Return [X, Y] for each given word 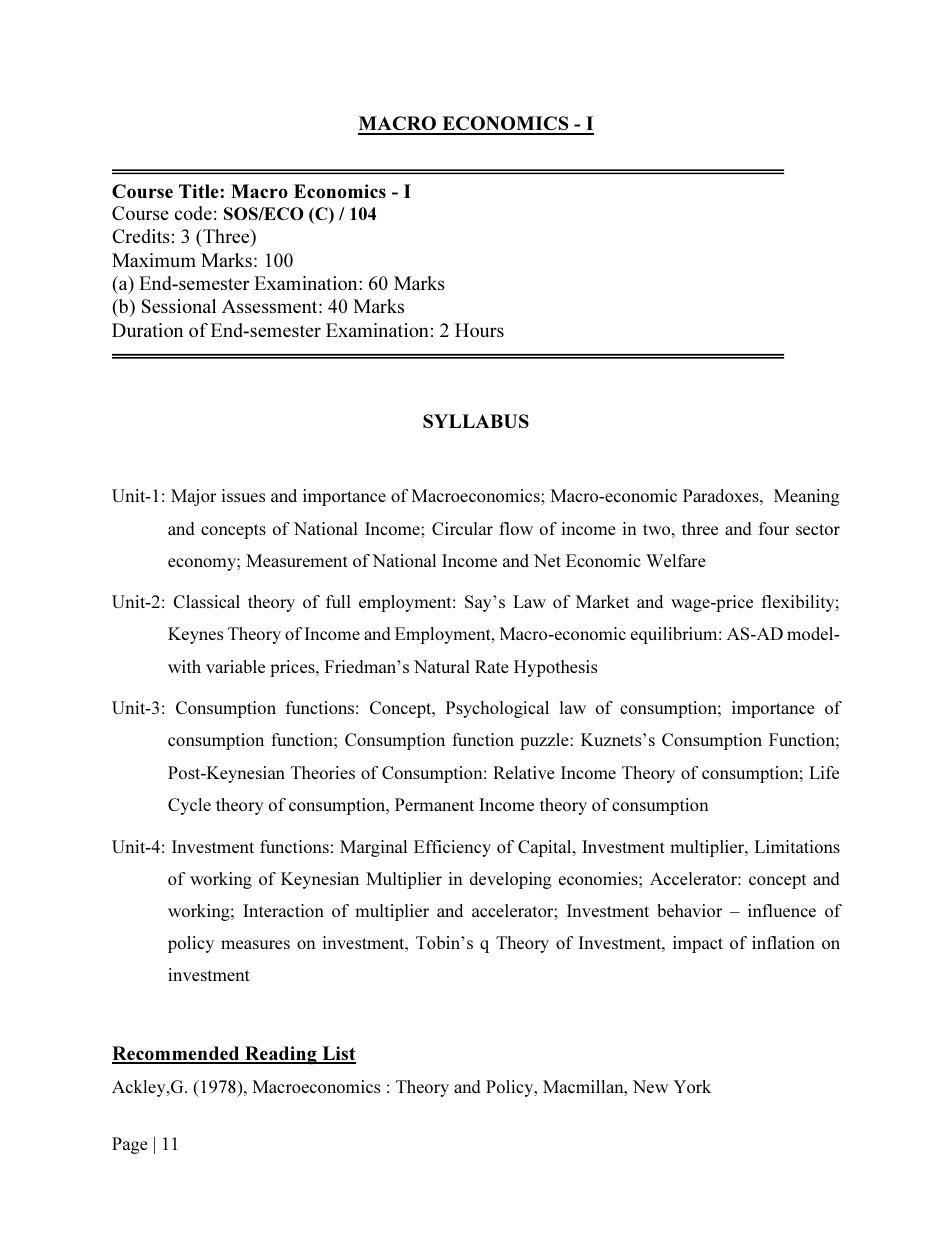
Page [130, 1145]
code [193, 213]
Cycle [189, 806]
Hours [479, 330]
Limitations [797, 846]
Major [193, 497]
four [774, 528]
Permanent [434, 804]
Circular [462, 528]
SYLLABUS [476, 421]
